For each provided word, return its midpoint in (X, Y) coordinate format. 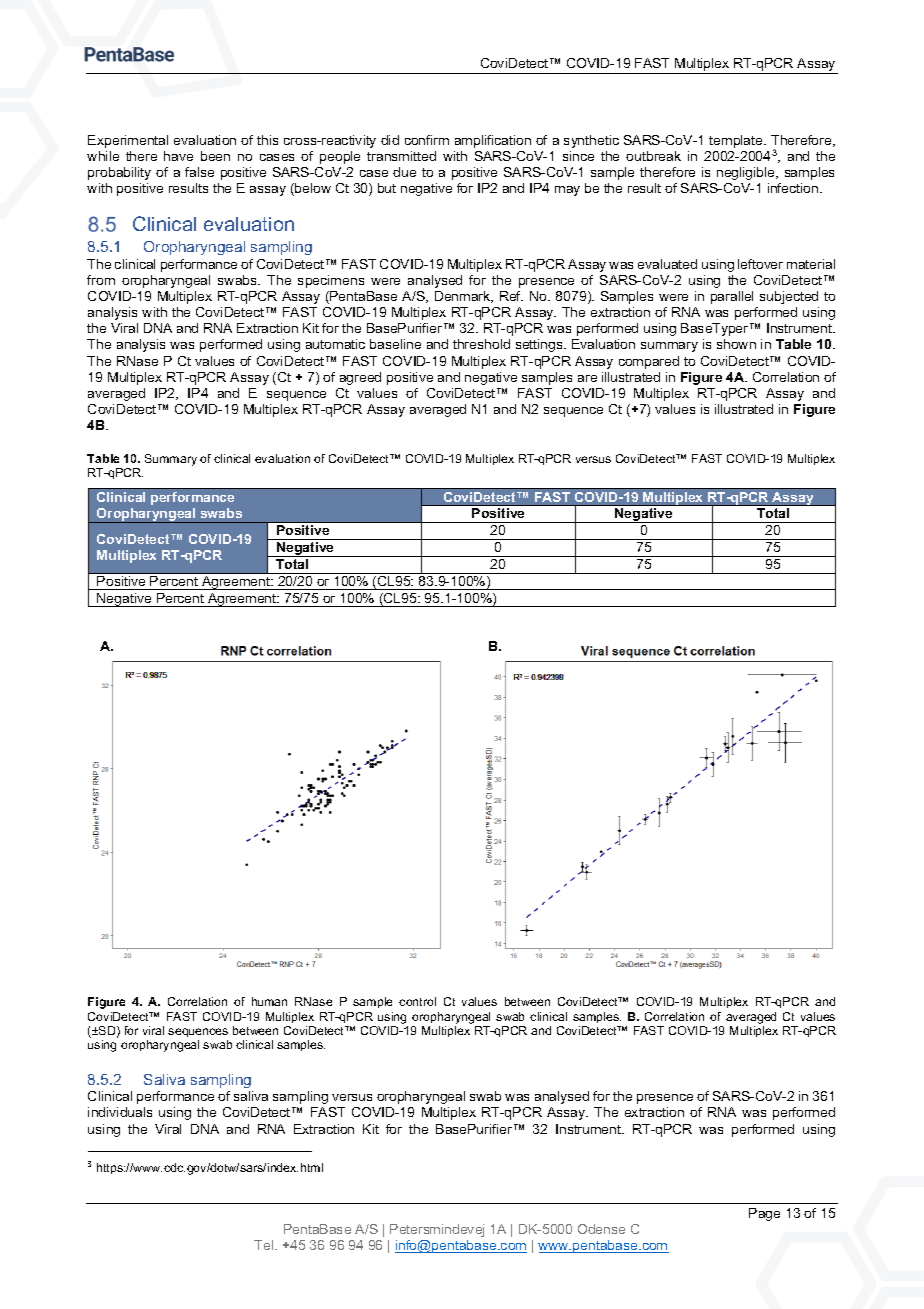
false (199, 172)
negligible (747, 173)
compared (649, 362)
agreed (360, 378)
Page (764, 1214)
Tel (265, 1245)
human (269, 1001)
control (417, 1001)
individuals (120, 1112)
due (404, 172)
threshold (481, 344)
